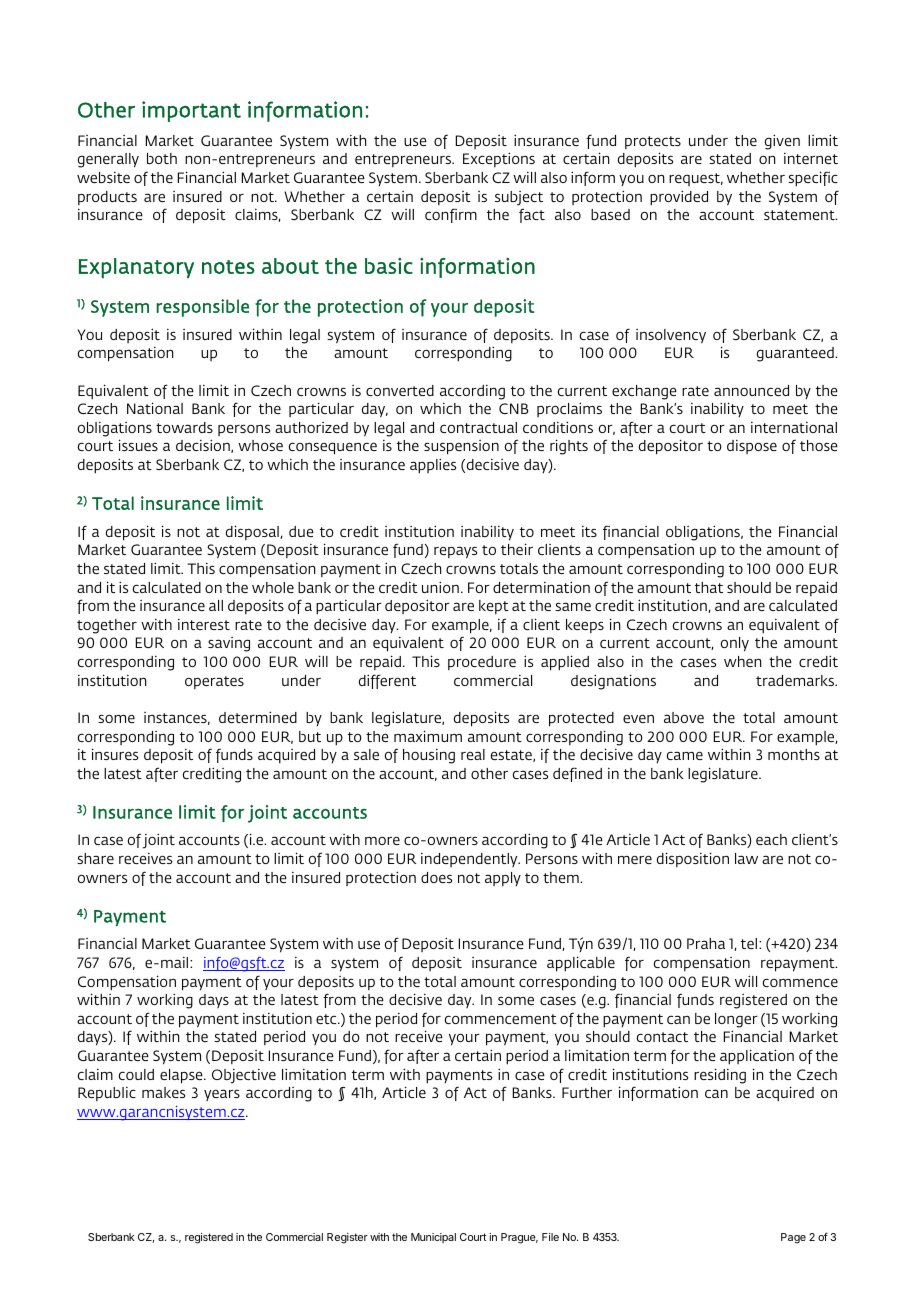 The width and height of the screenshot is (924, 1308). Describe the element at coordinates (499, 159) in the screenshot. I see `Exceptions` at that location.
